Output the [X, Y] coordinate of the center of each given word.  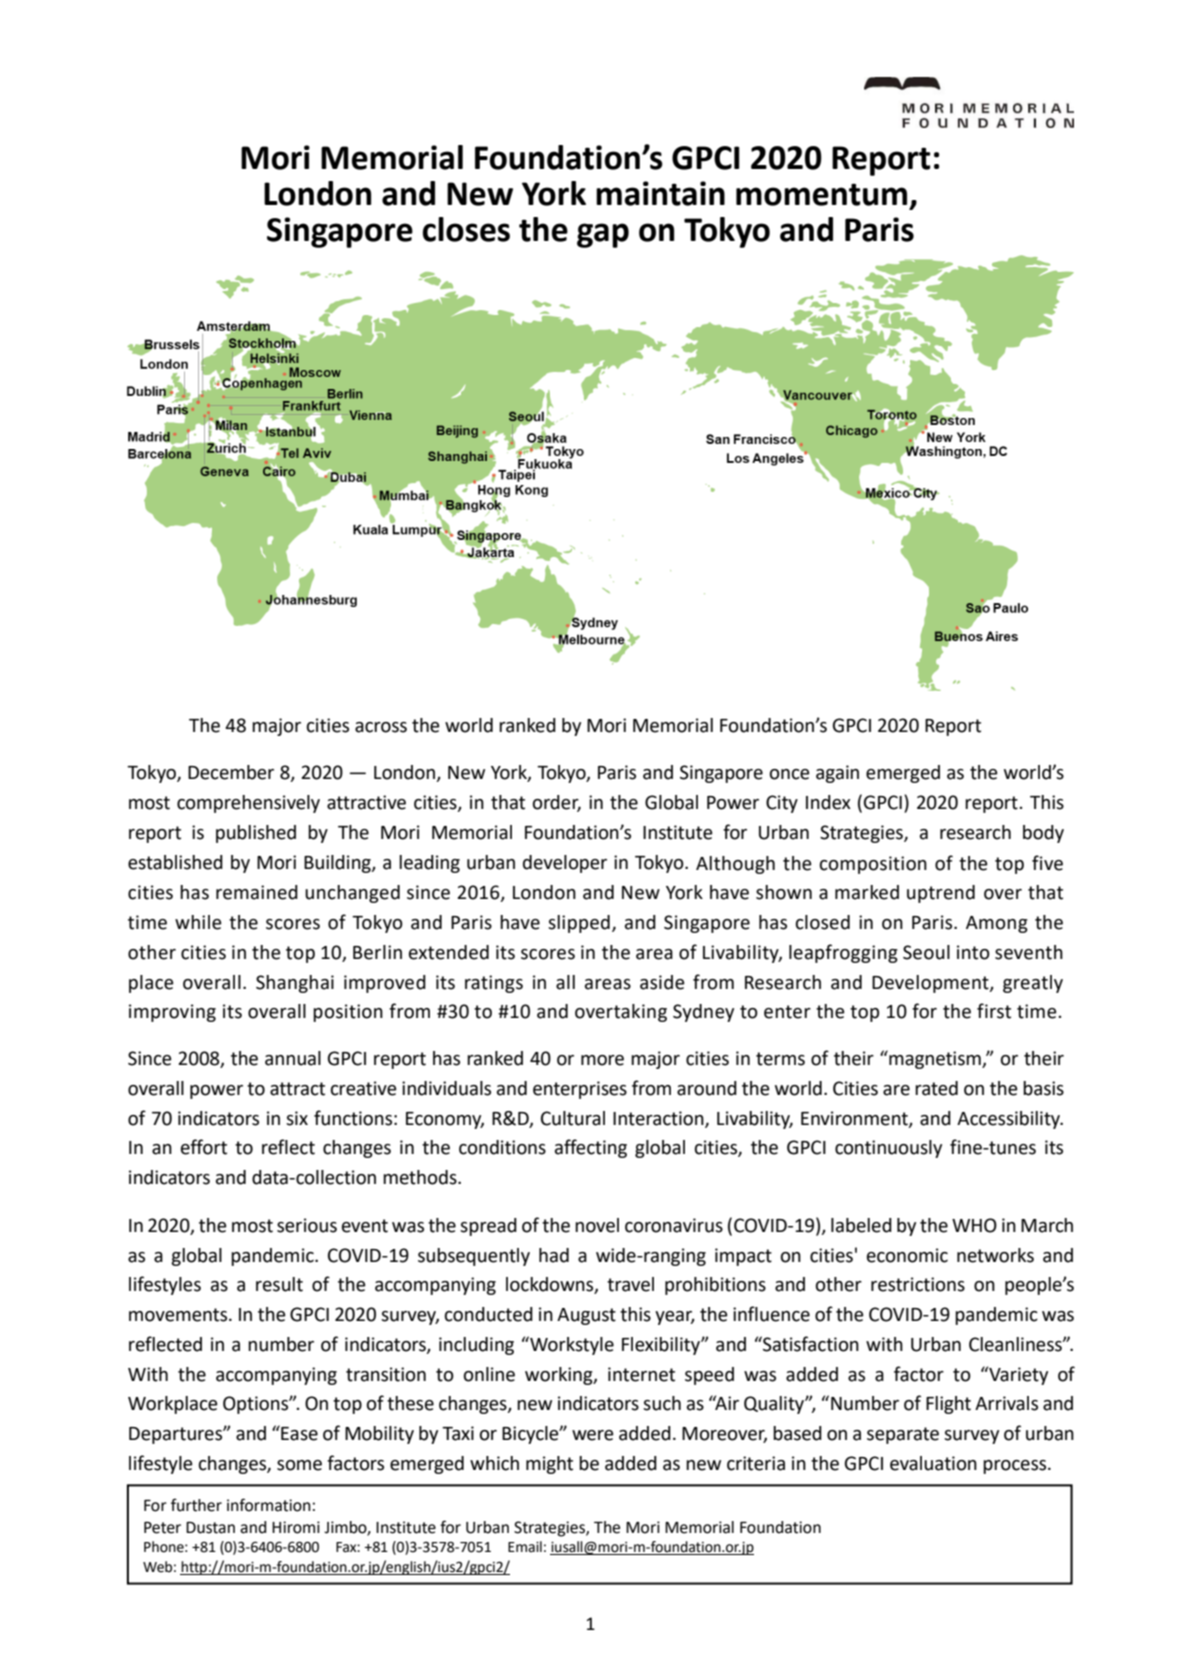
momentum [821, 194]
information [269, 1505]
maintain [660, 193]
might [549, 1465]
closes [466, 229]
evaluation [933, 1463]
